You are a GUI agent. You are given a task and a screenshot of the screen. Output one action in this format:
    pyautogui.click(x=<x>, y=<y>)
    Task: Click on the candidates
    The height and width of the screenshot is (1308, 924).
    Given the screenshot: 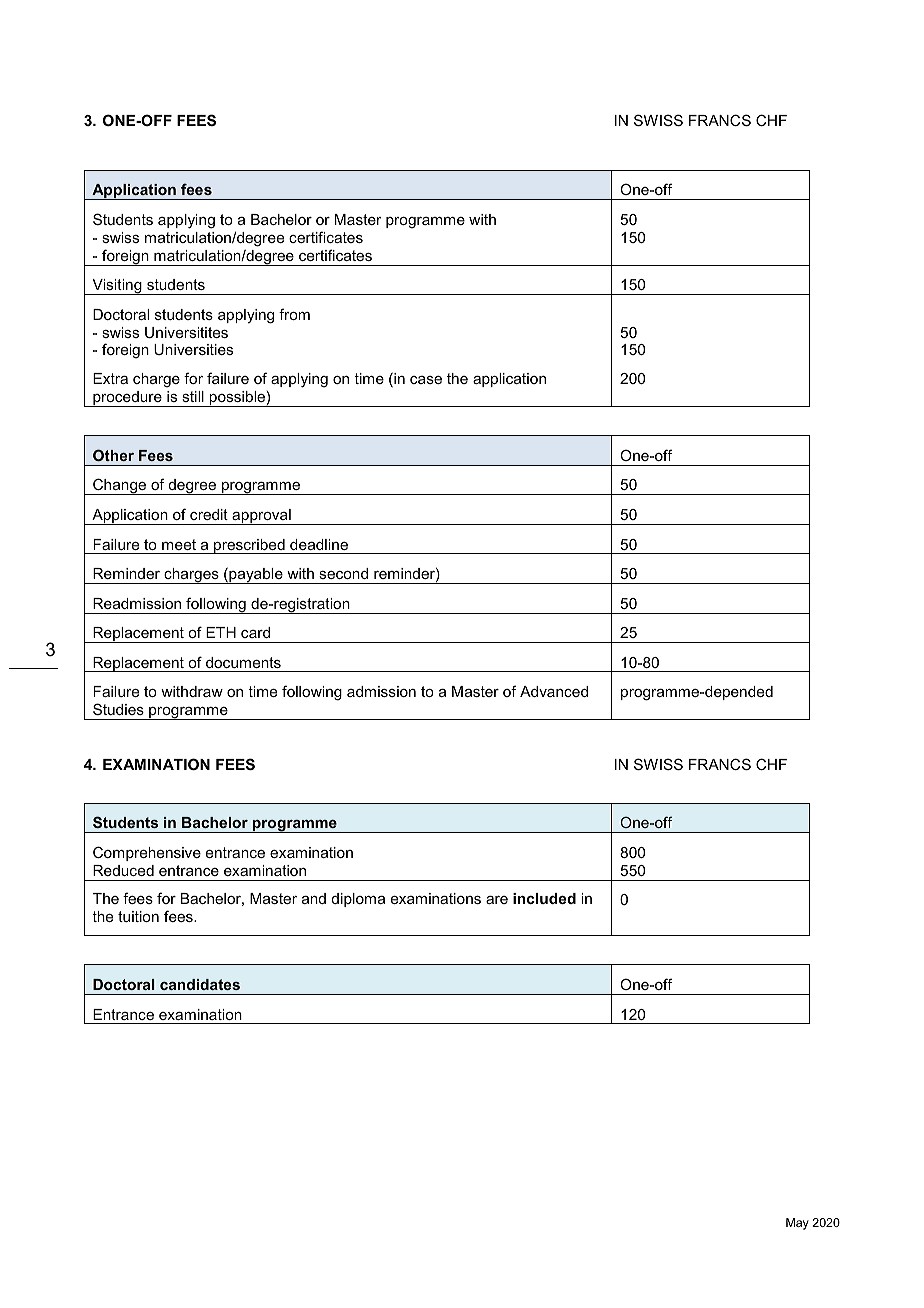 What is the action you would take?
    pyautogui.click(x=200, y=984)
